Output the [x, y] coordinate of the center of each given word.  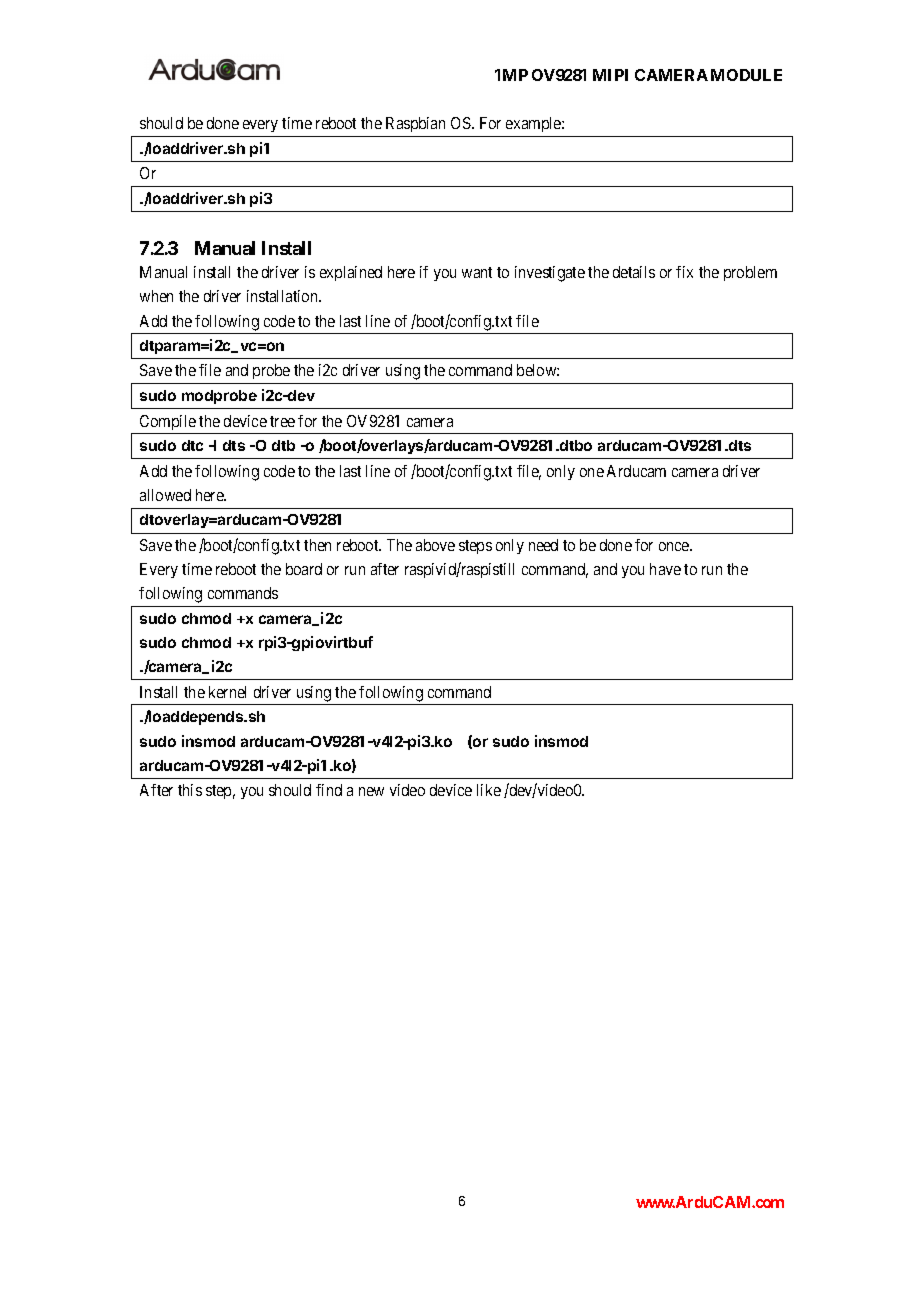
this [190, 790]
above [435, 545]
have [665, 569]
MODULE [746, 75]
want [477, 272]
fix [684, 272]
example [534, 124]
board [304, 569]
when [156, 296]
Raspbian [415, 124]
